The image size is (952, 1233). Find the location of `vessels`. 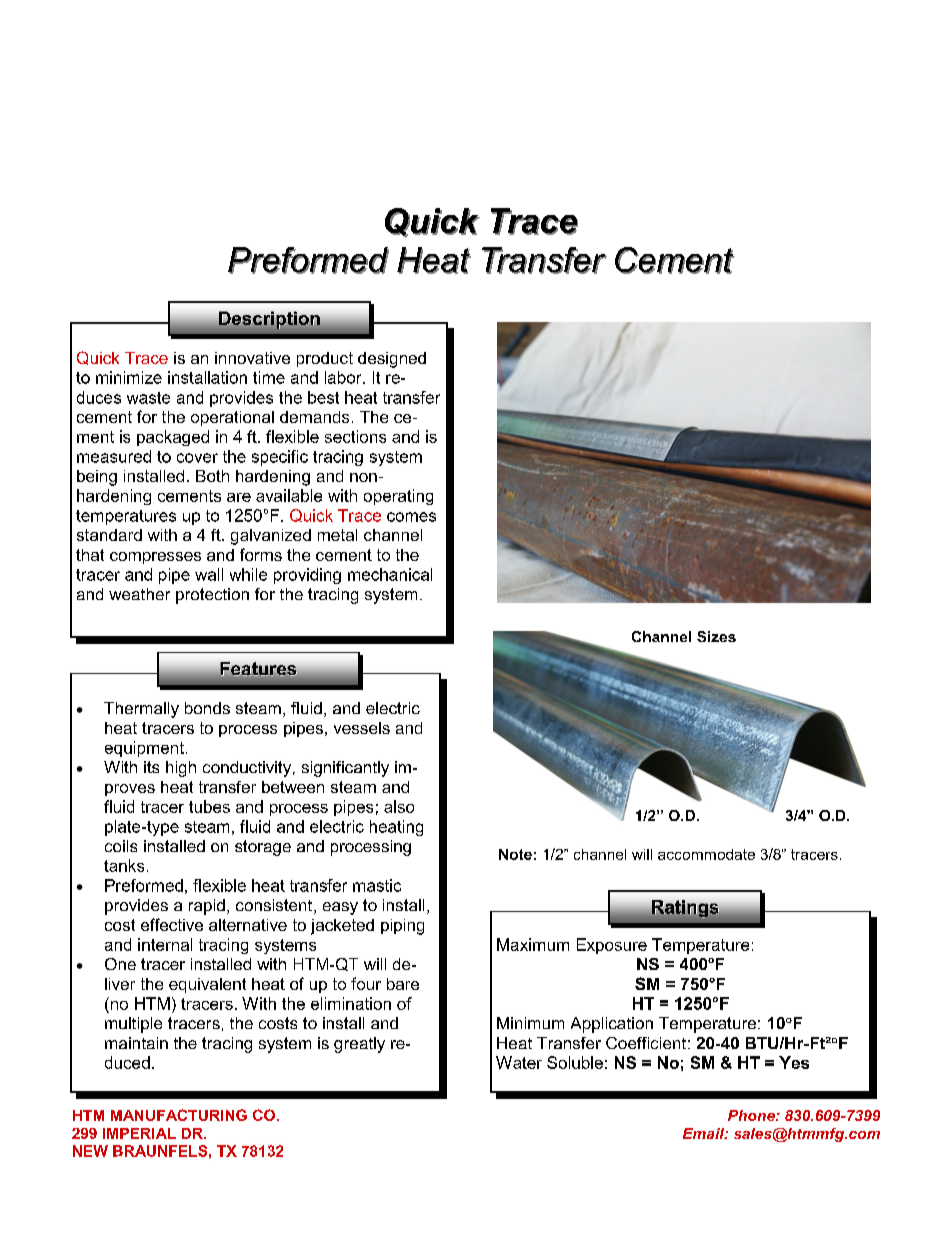

vessels is located at coordinates (362, 728).
